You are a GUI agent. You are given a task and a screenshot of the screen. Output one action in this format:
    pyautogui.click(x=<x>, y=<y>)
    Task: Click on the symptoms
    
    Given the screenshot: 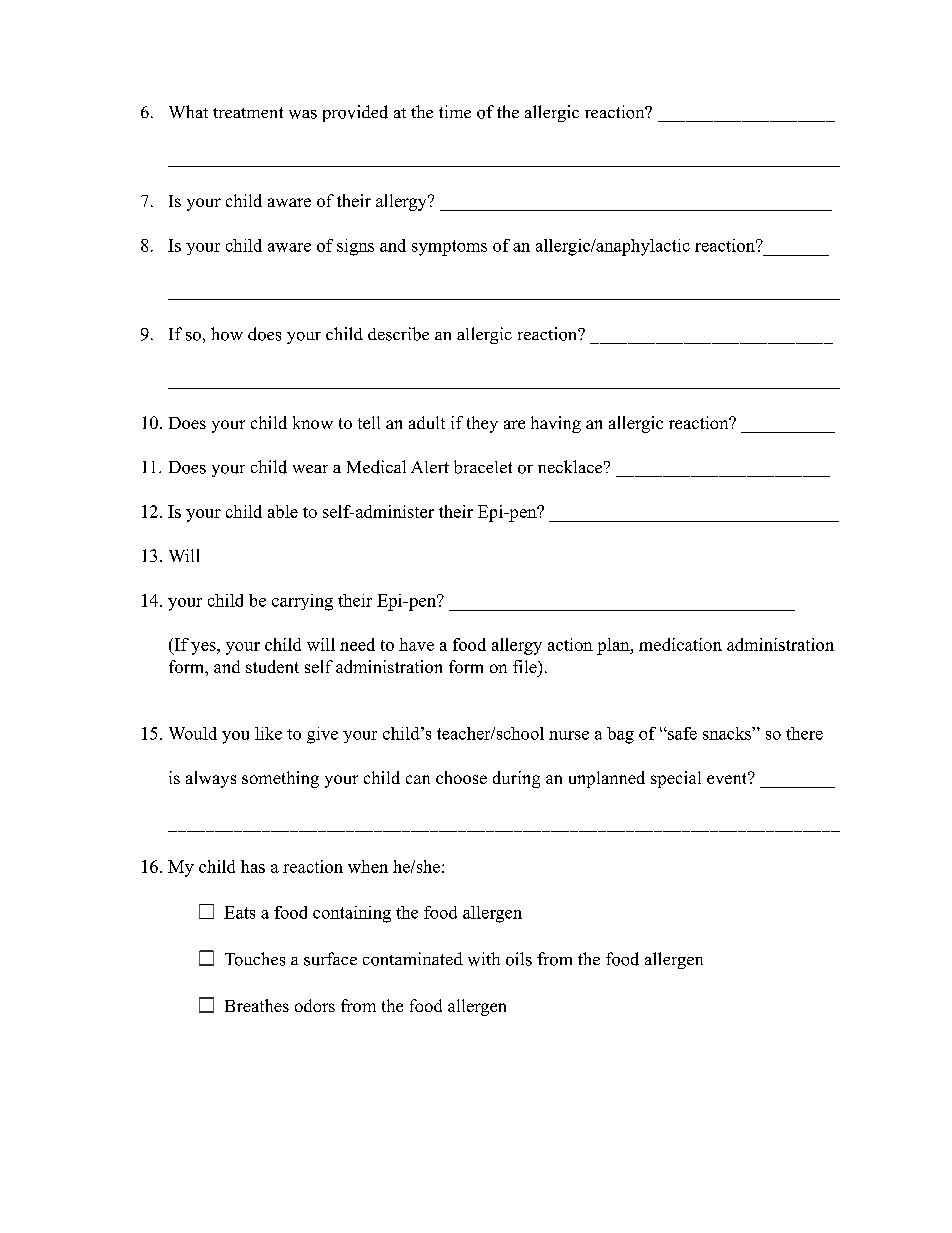 What is the action you would take?
    pyautogui.click(x=449, y=248)
